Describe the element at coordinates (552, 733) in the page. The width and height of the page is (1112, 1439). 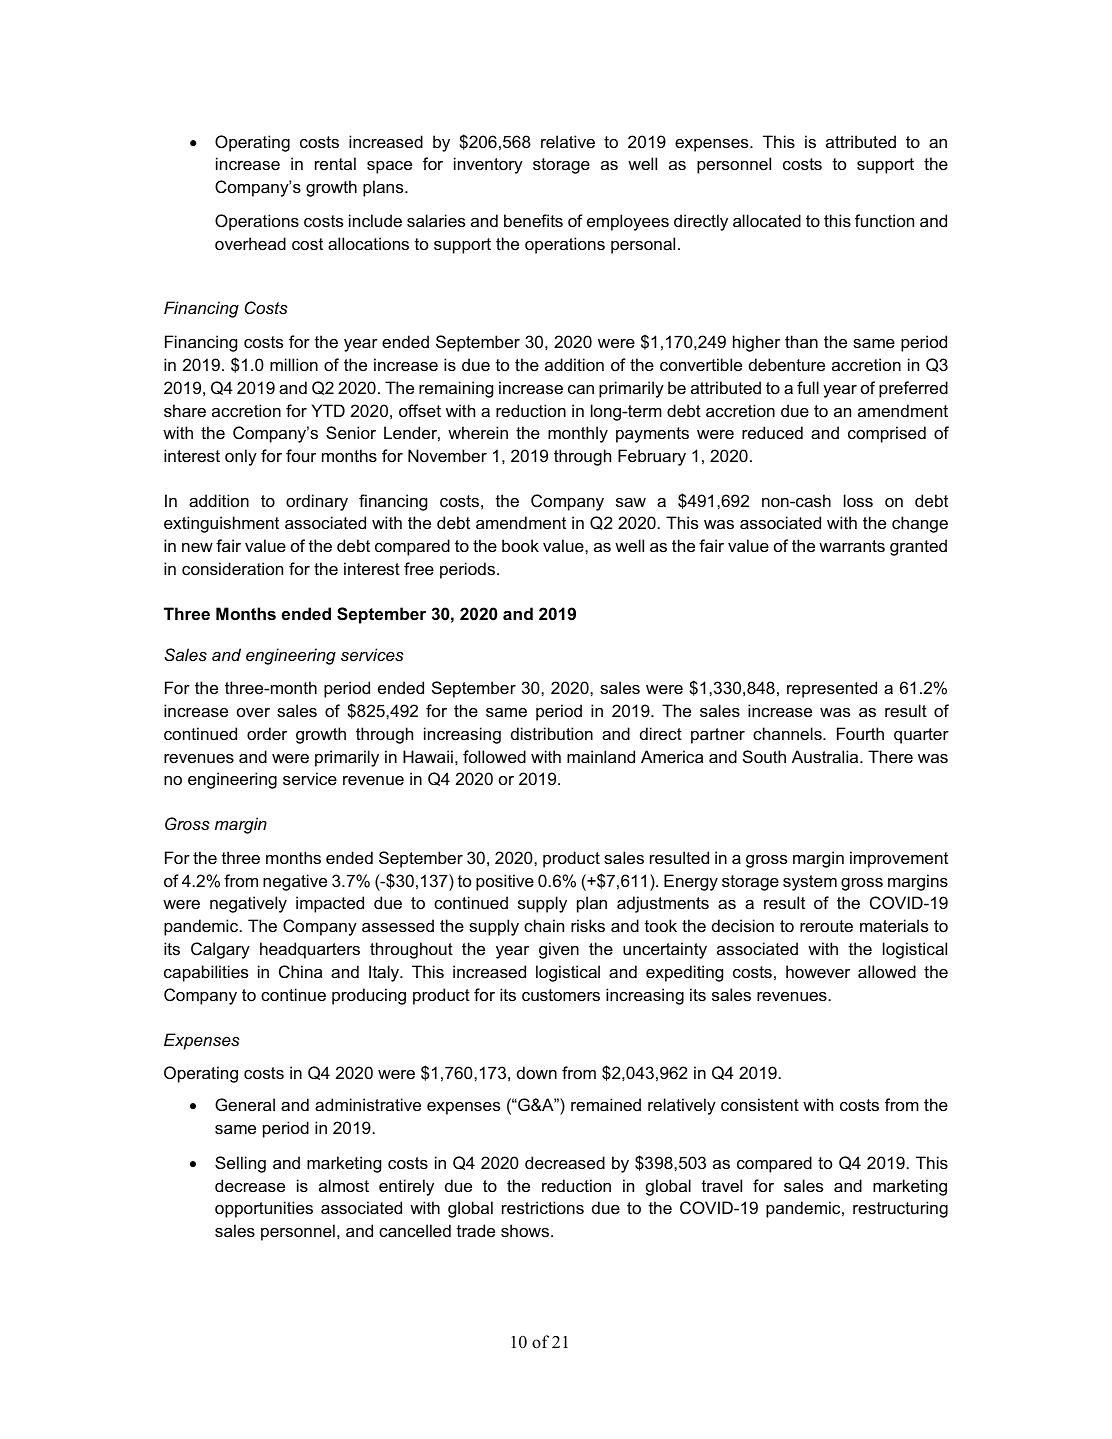
I see `distribution` at that location.
